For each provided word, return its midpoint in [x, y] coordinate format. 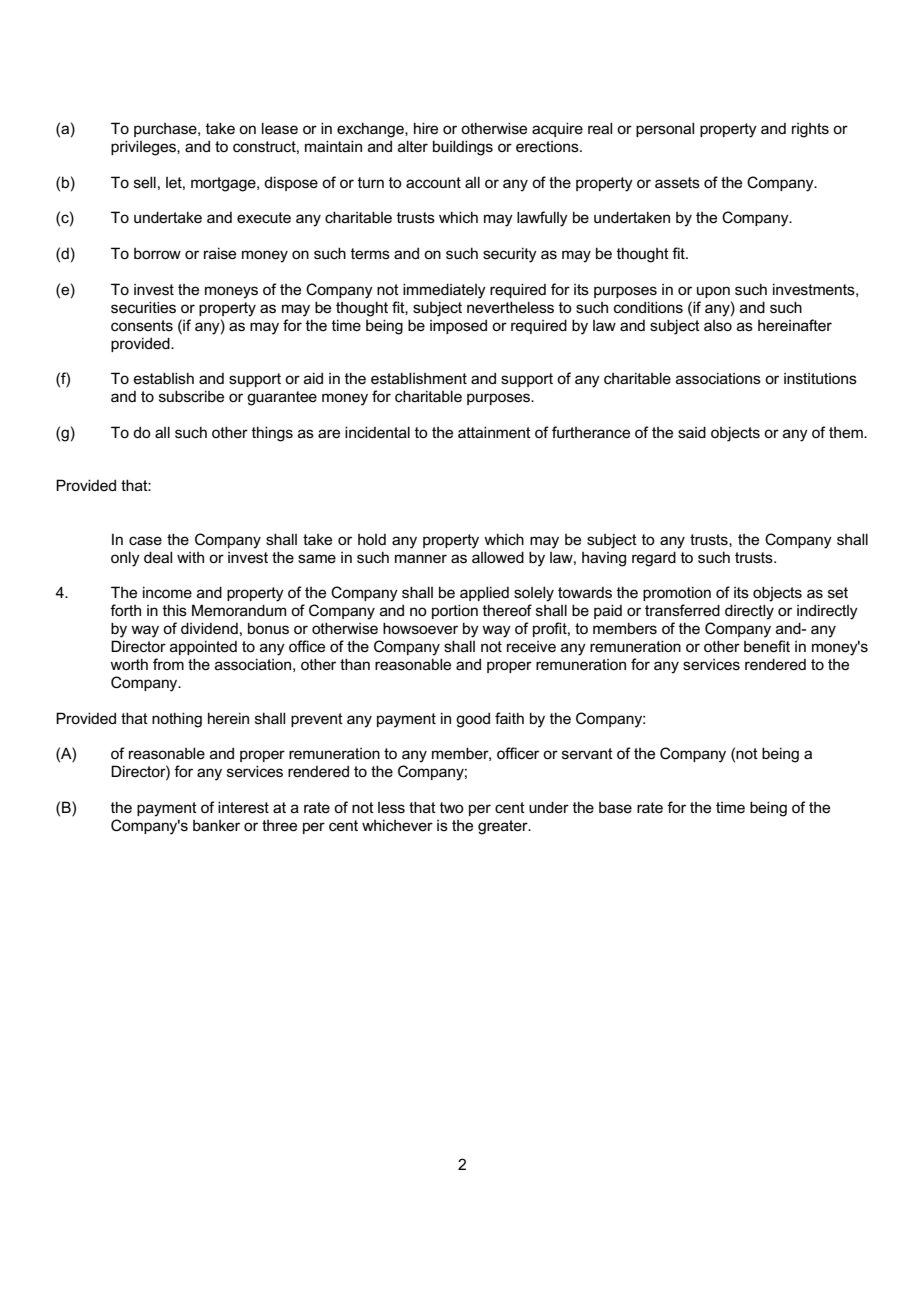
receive [531, 646]
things [272, 434]
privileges [144, 148]
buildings [463, 148]
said [692, 432]
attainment [494, 432]
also [718, 325]
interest [243, 807]
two [452, 807]
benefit [767, 646]
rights [810, 130]
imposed [458, 326]
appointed [203, 647]
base [615, 807]
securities [143, 307]
